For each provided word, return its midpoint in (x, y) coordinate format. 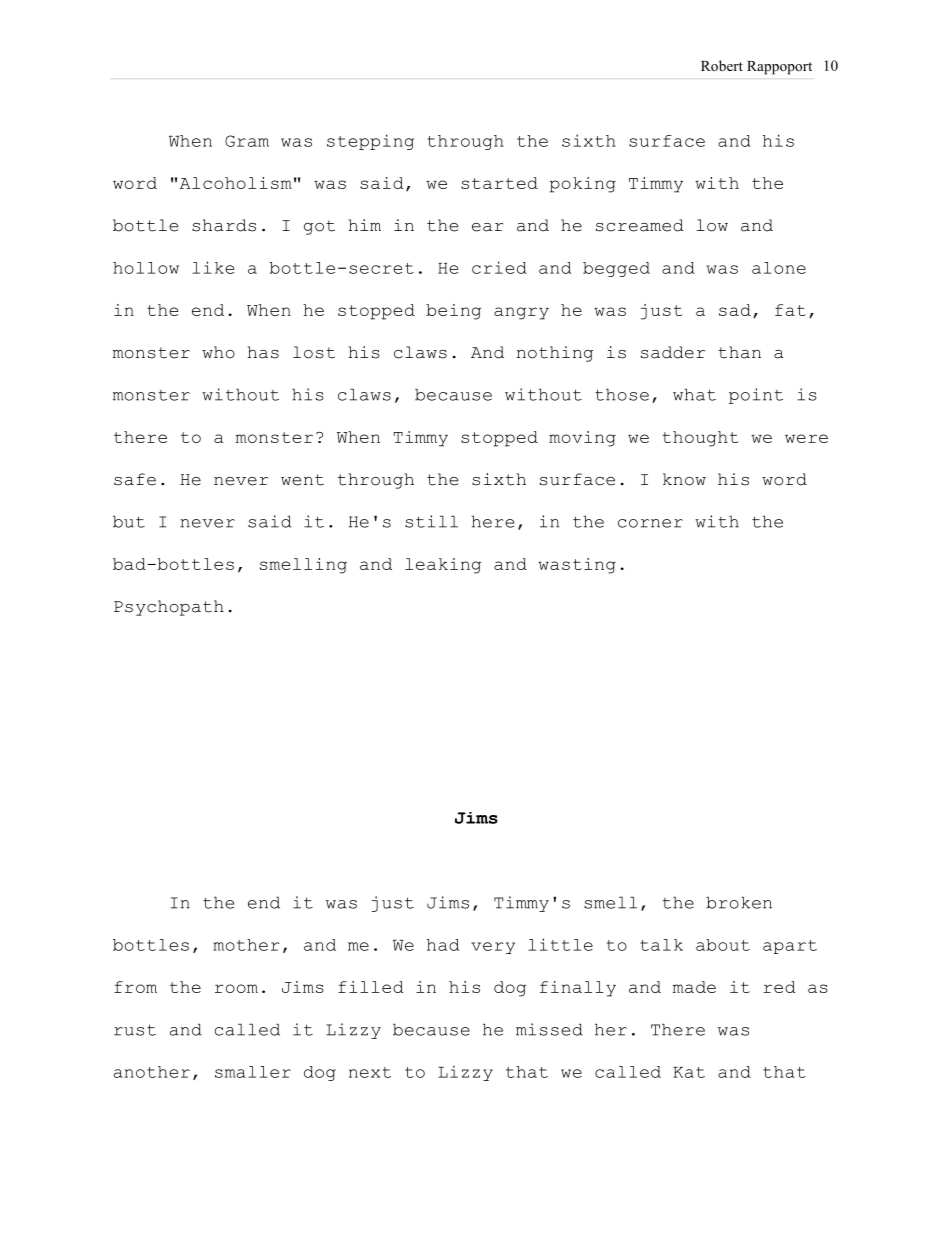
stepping (370, 142)
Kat (689, 1072)
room (236, 988)
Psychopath (169, 608)
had (443, 945)
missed (549, 1029)
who (218, 352)
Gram (247, 141)
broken (739, 902)
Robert (722, 65)
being (453, 312)
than (739, 352)
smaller (253, 1072)
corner (650, 523)
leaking (443, 566)
